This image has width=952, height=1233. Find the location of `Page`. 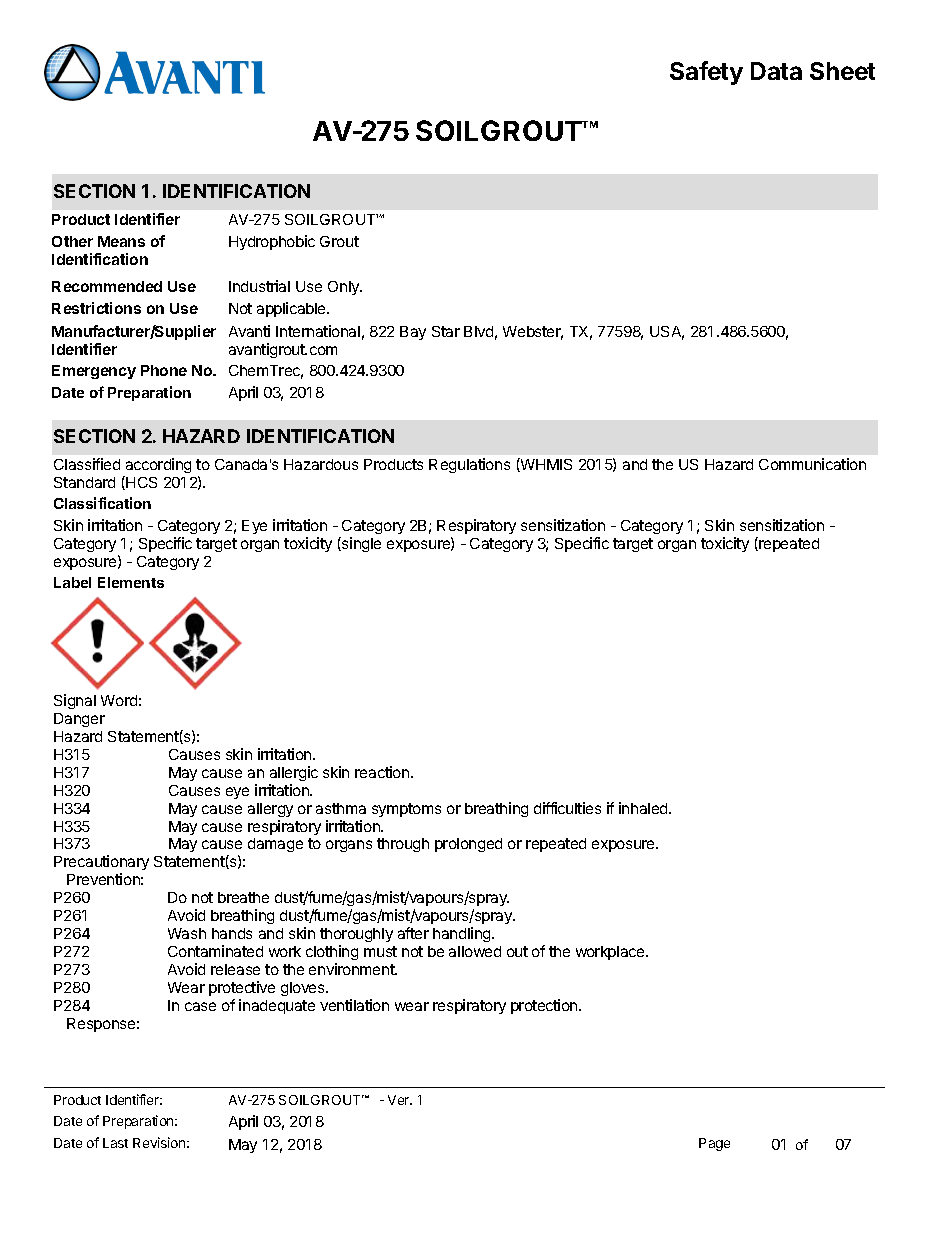

Page is located at coordinates (714, 1144).
